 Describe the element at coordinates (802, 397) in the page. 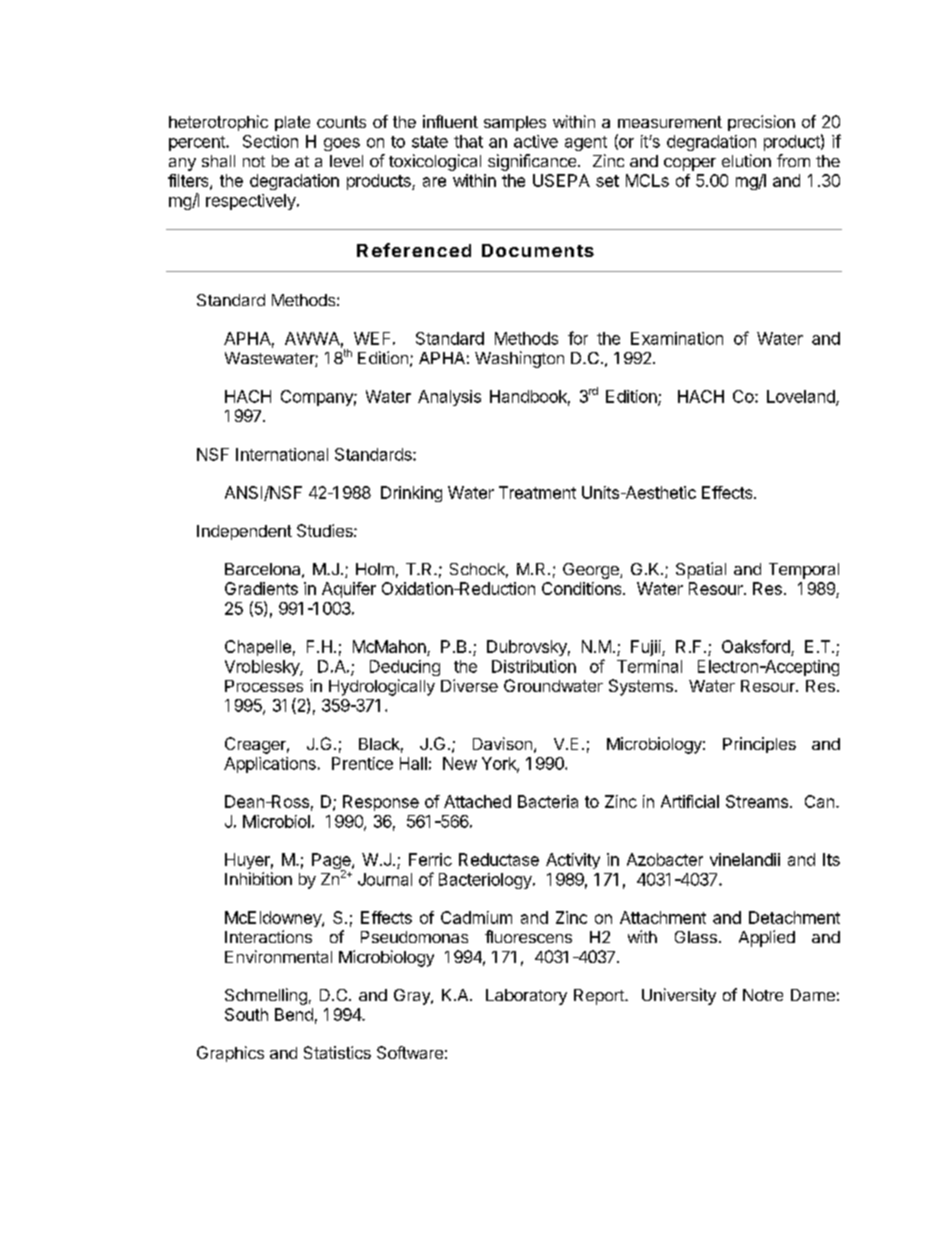

I see `Loveland` at that location.
